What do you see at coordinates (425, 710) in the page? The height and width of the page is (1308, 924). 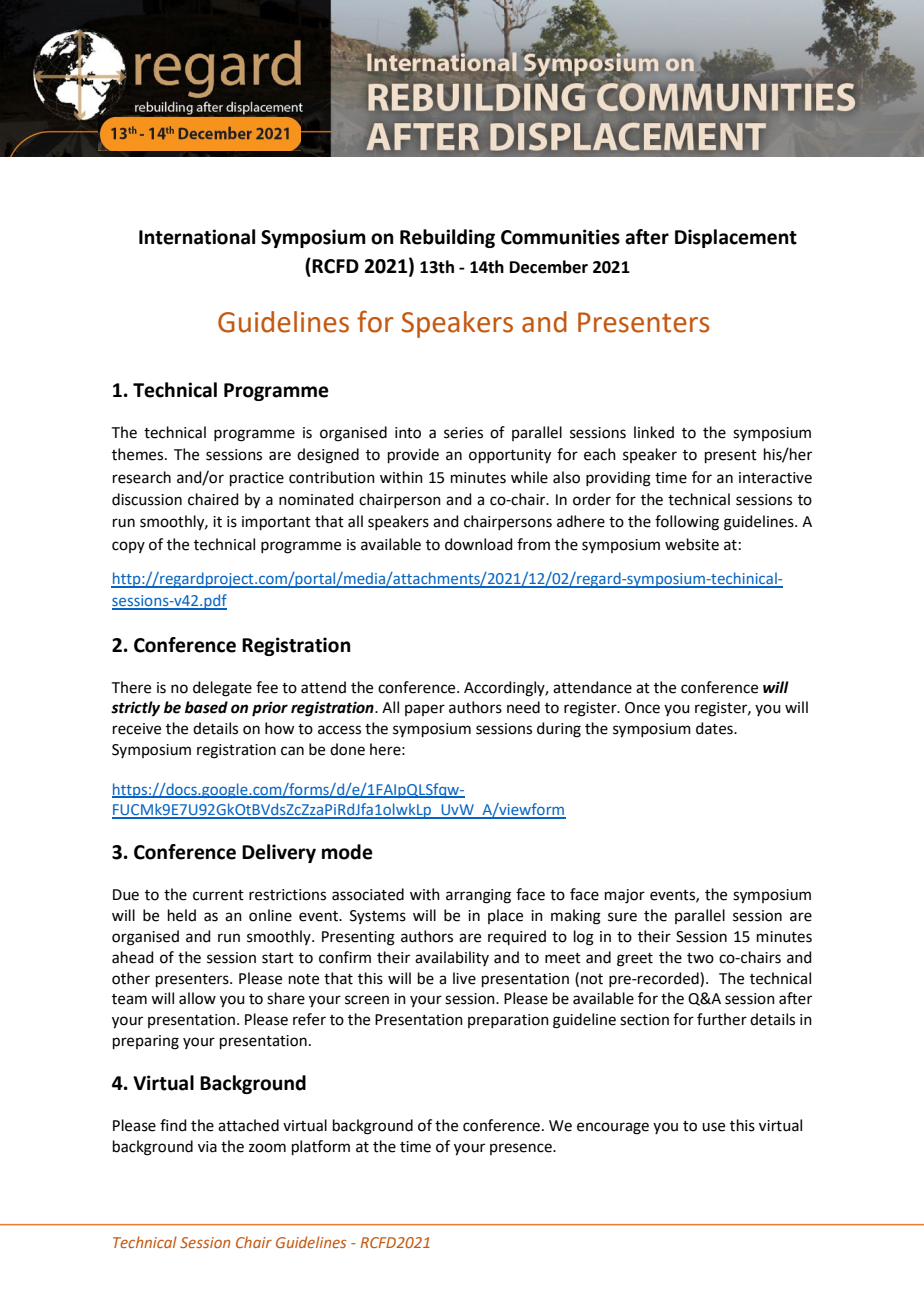 I see `paper` at bounding box center [425, 710].
